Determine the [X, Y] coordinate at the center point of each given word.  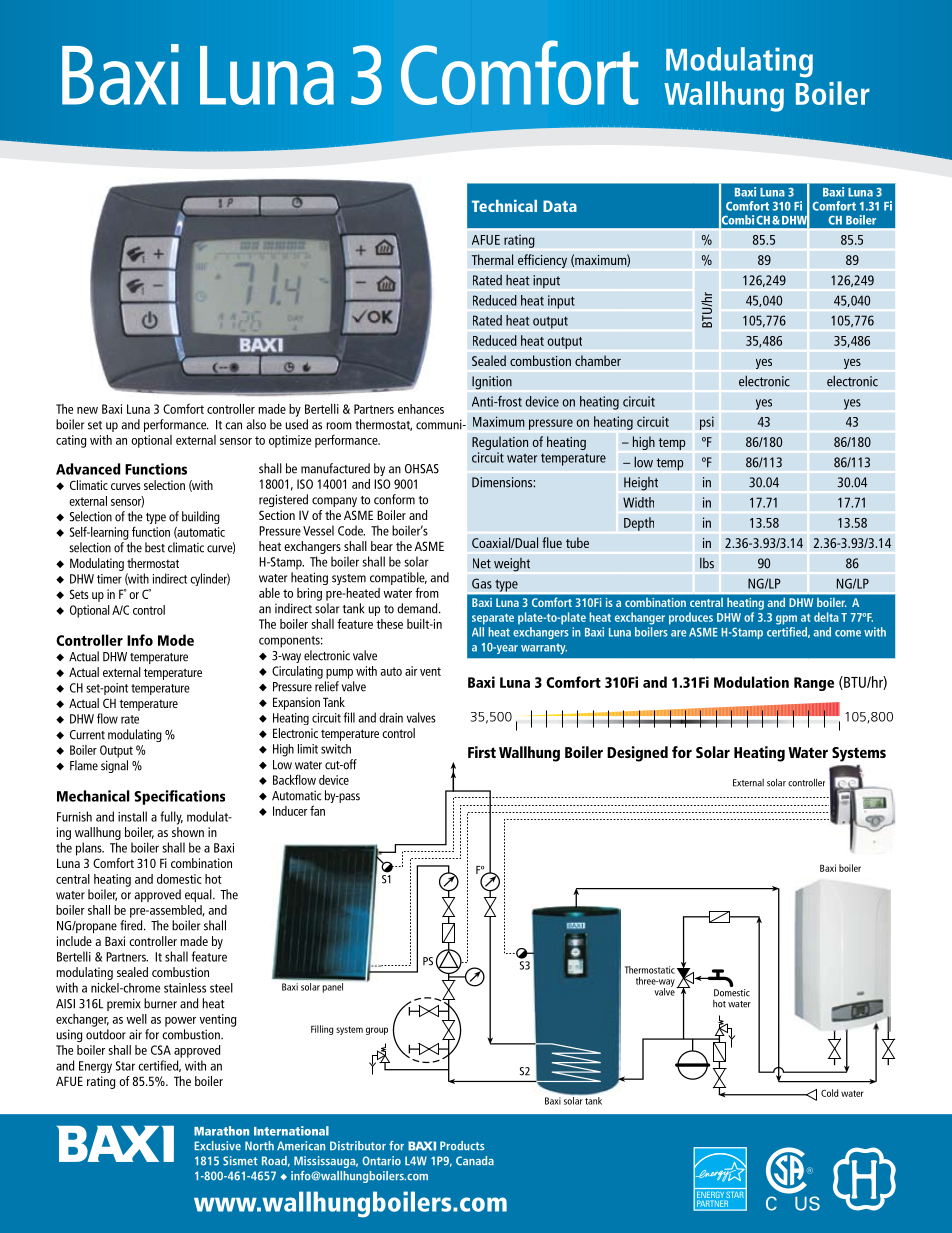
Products [462, 1145]
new [87, 410]
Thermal [492, 259]
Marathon [221, 1131]
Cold [829, 1093]
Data [560, 206]
